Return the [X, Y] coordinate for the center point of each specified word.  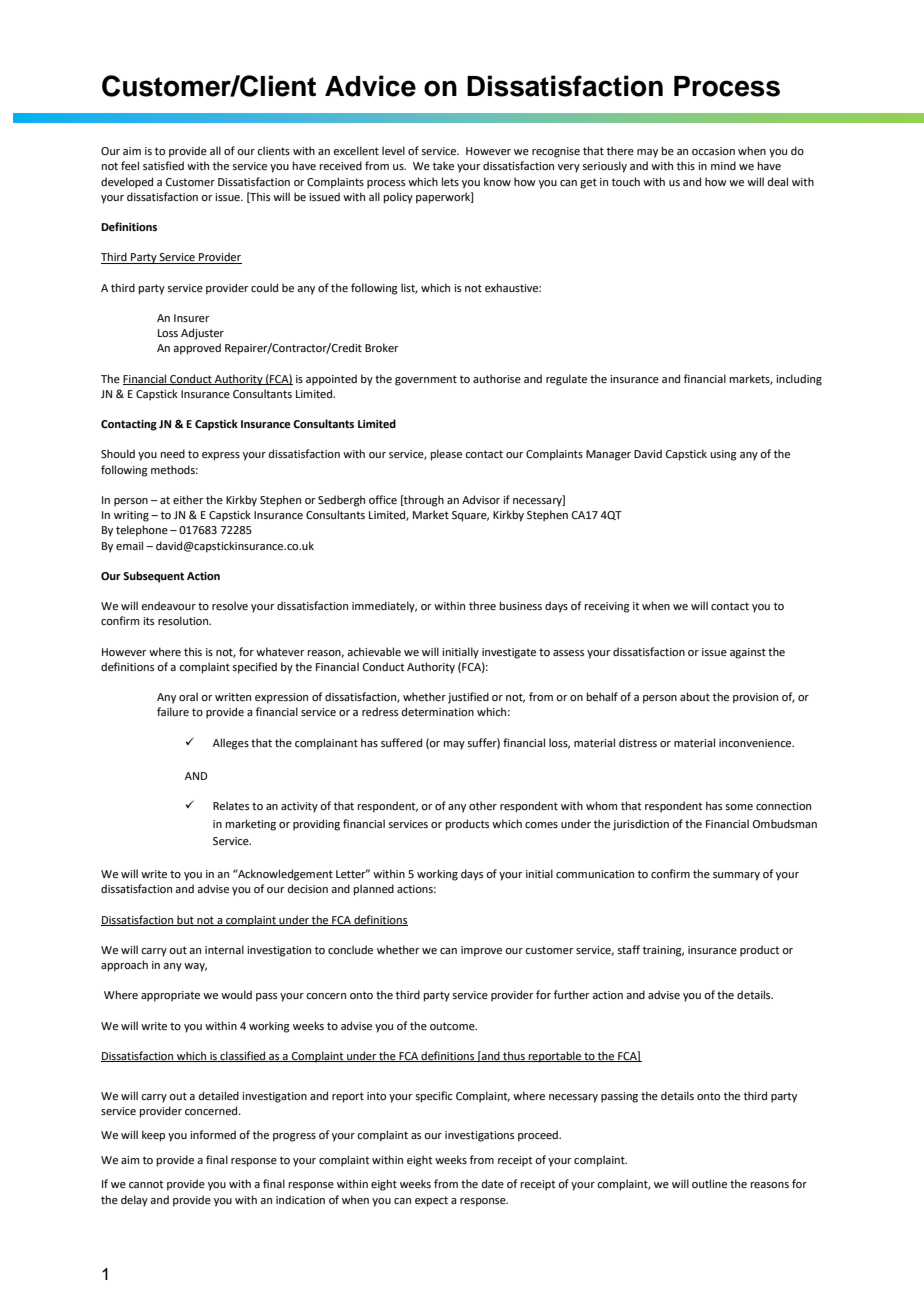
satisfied [163, 165]
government [426, 380]
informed [213, 1134]
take [443, 165]
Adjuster [202, 334]
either [188, 499]
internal [224, 949]
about [695, 696]
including [799, 380]
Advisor [481, 499]
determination [438, 711]
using [723, 455]
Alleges [231, 744]
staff [628, 949]
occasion [713, 151]
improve [481, 951]
